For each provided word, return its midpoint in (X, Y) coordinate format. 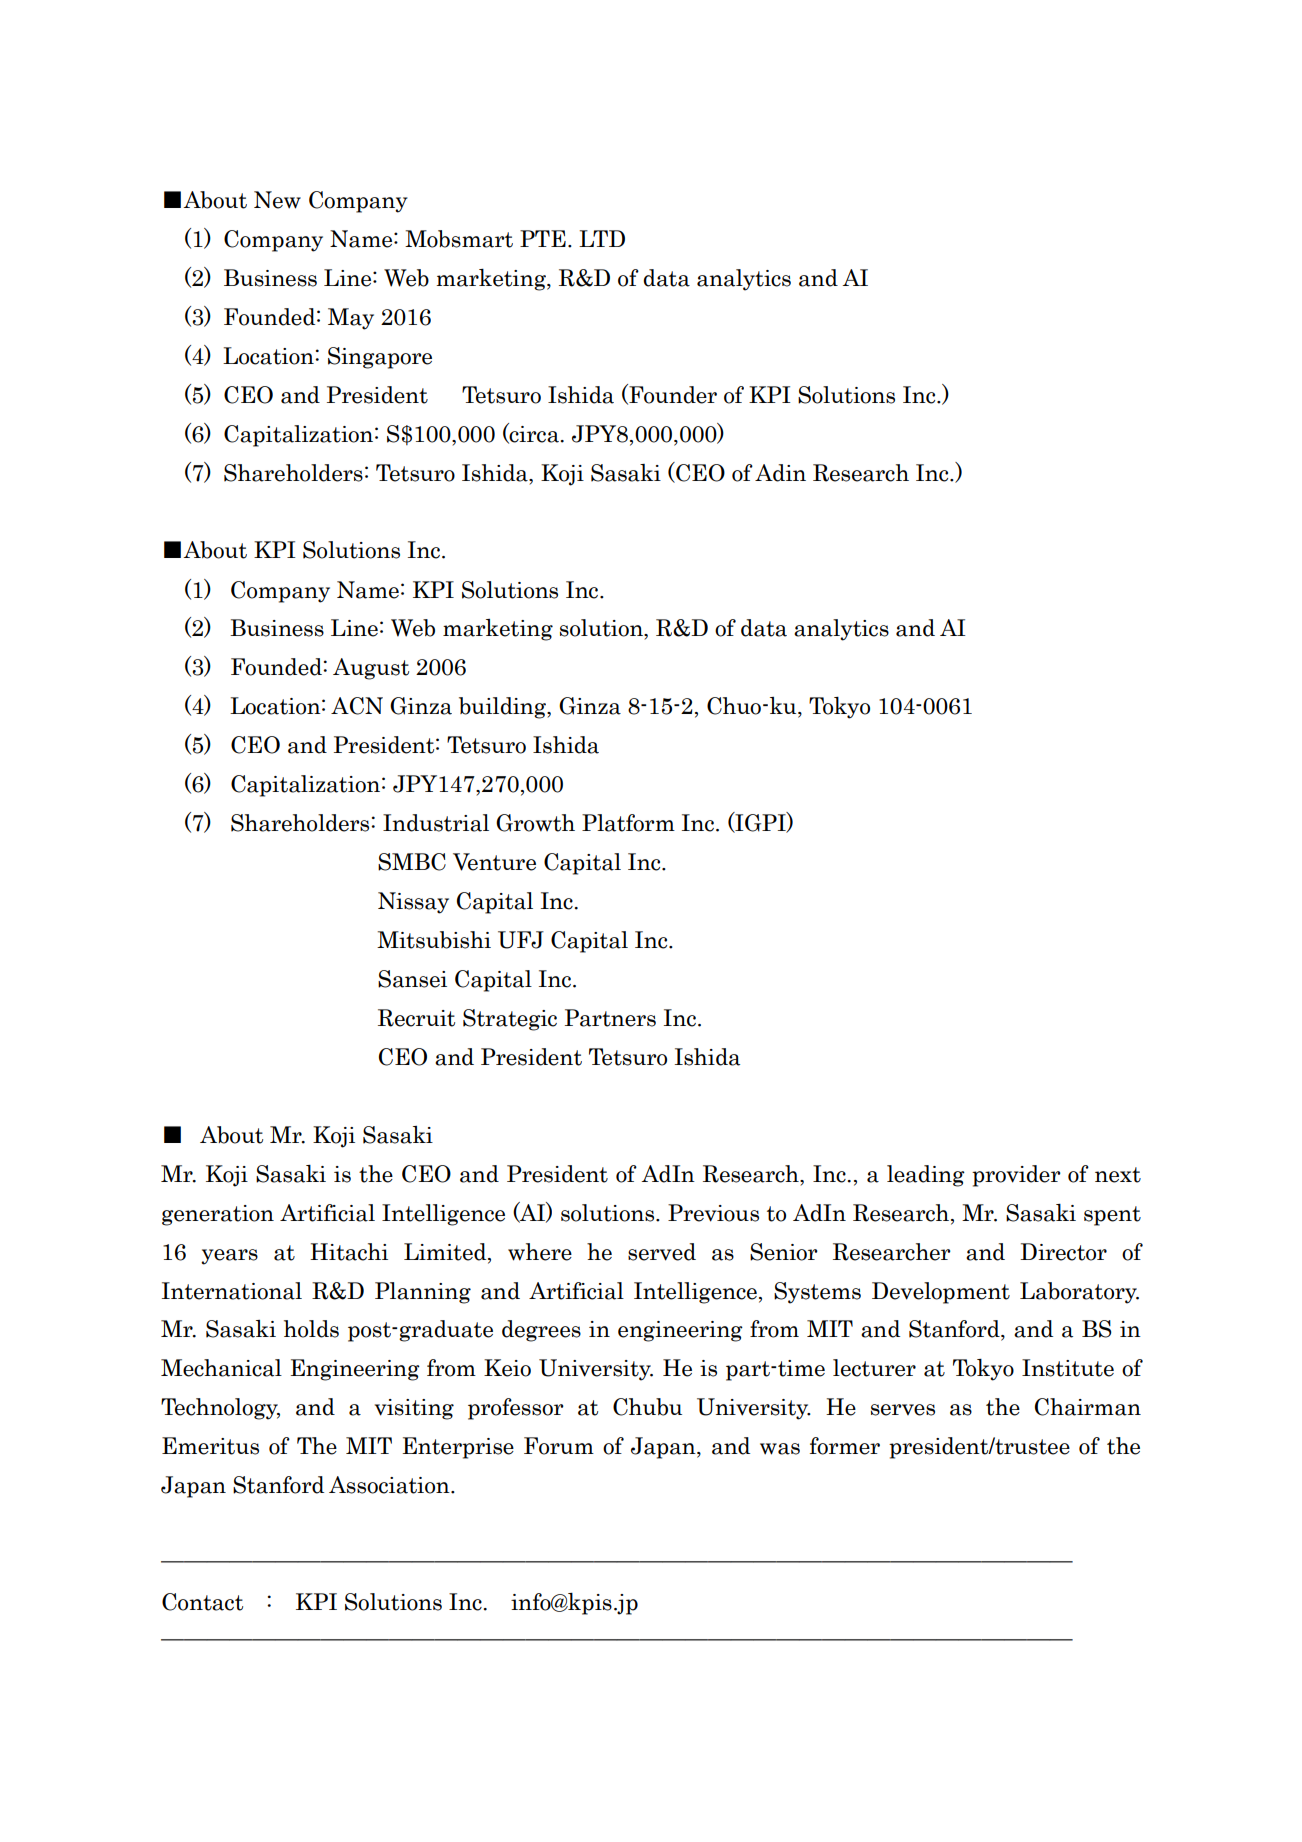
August (371, 669)
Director (1063, 1252)
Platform (628, 823)
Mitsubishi (434, 940)
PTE (543, 238)
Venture (494, 862)
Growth (535, 823)
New (277, 200)
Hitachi (349, 1252)
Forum (559, 1446)
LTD (602, 238)
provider (1016, 1176)
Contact (202, 1602)
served (662, 1252)
